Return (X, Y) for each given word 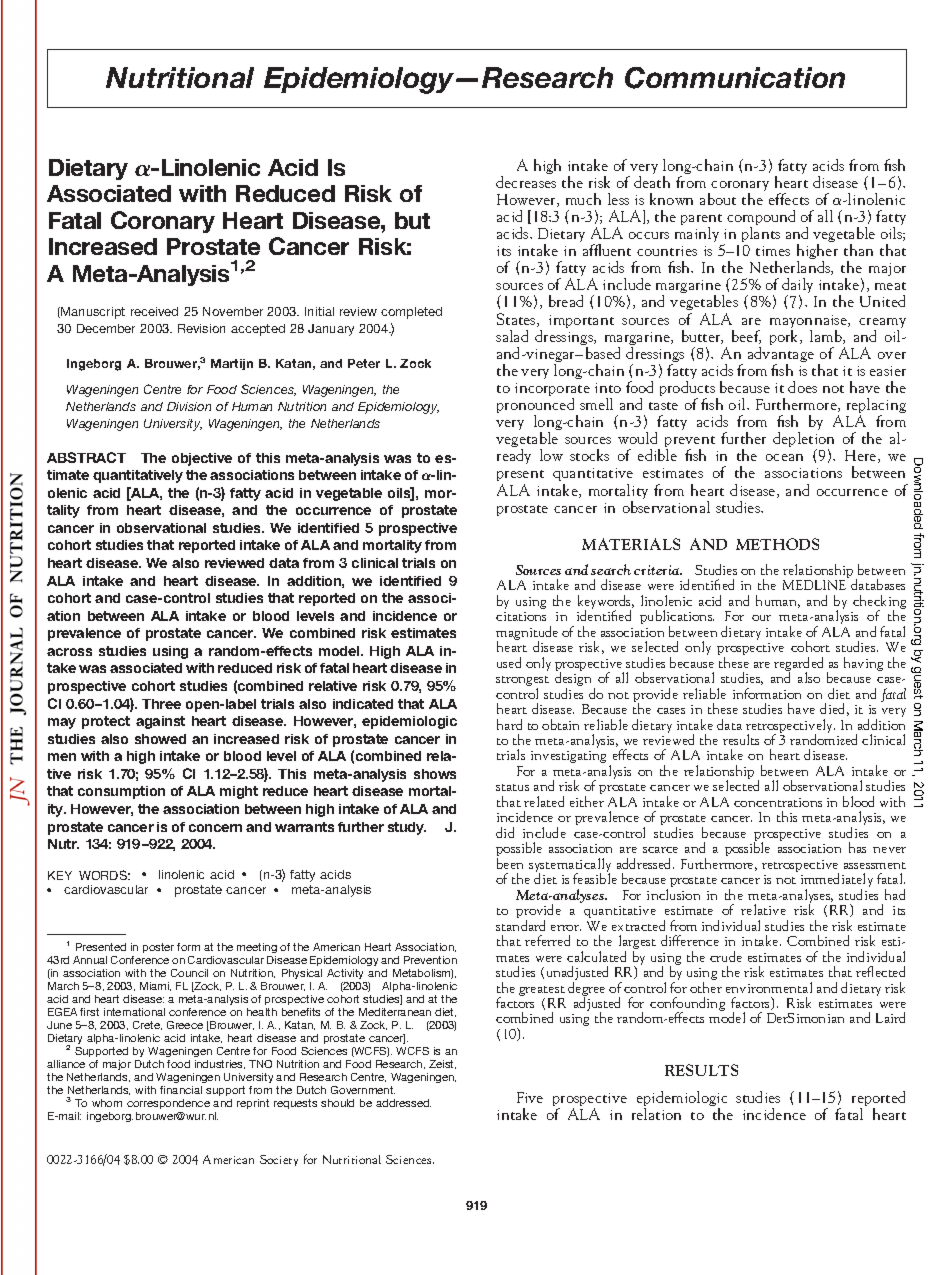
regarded (798, 665)
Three (161, 704)
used (509, 662)
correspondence (168, 1104)
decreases (526, 182)
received (154, 311)
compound (761, 219)
